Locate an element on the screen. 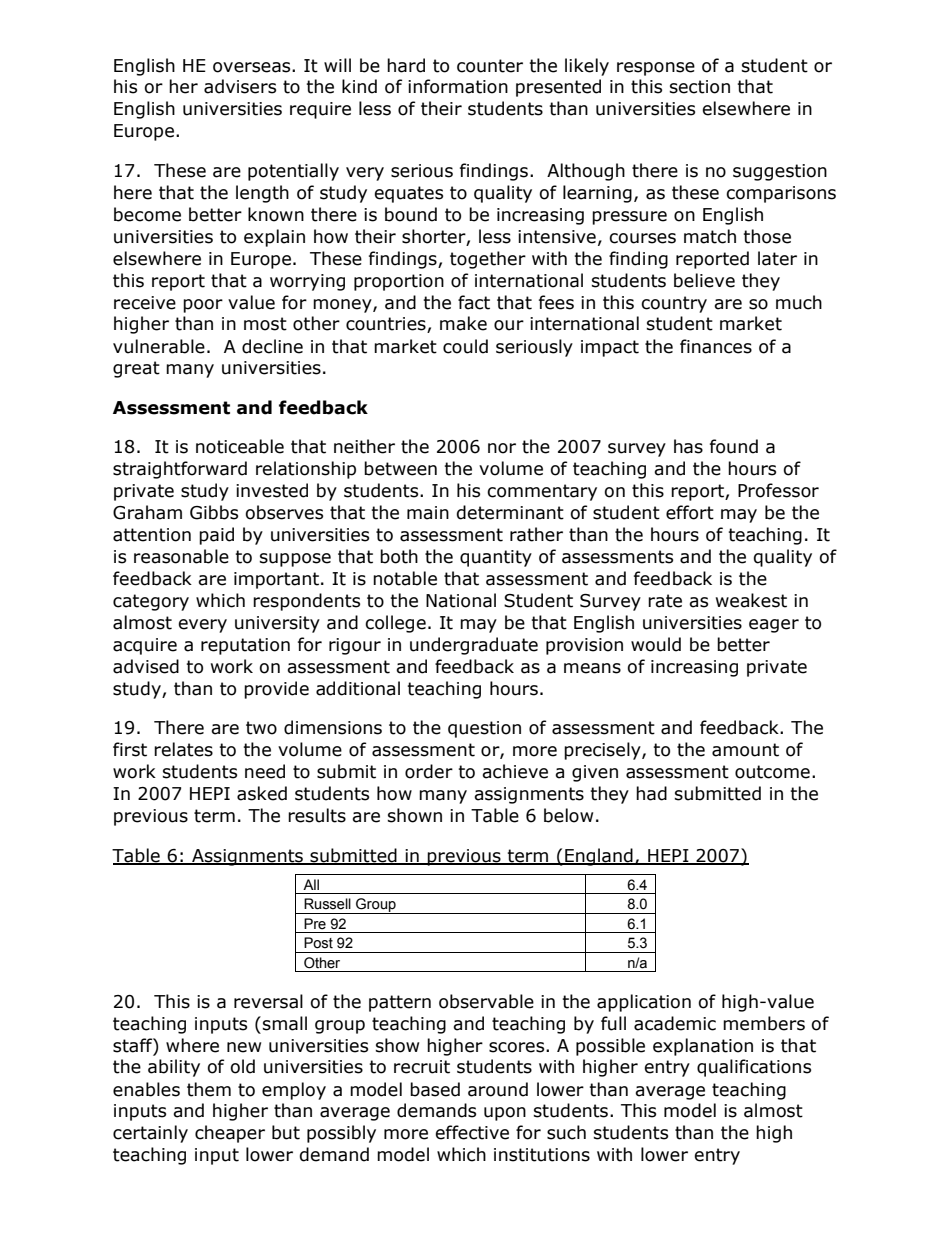  cheaper is located at coordinates (230, 1134).
